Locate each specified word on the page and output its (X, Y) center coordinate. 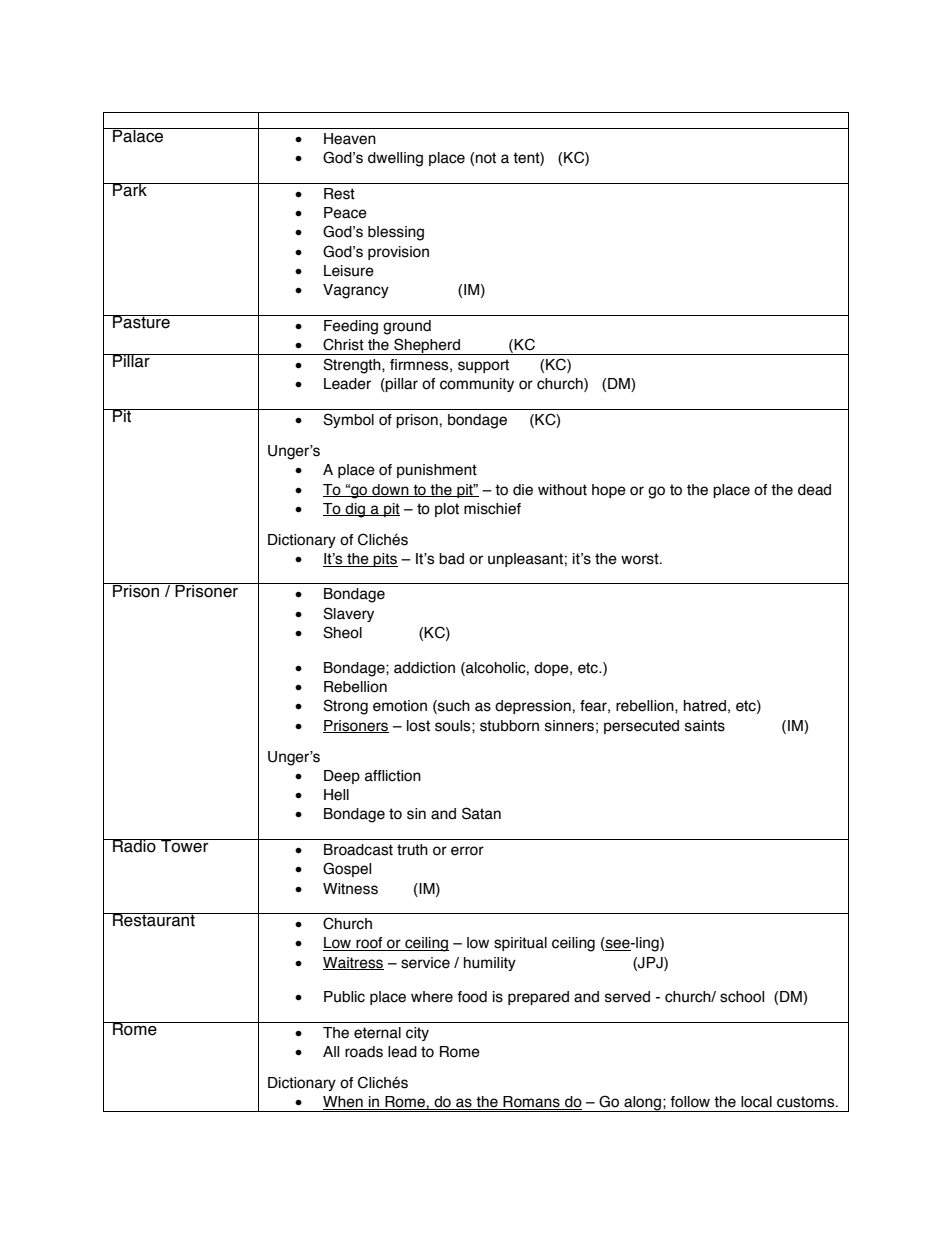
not (486, 158)
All (331, 1051)
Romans (531, 1103)
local (756, 1102)
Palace (138, 135)
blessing (396, 233)
